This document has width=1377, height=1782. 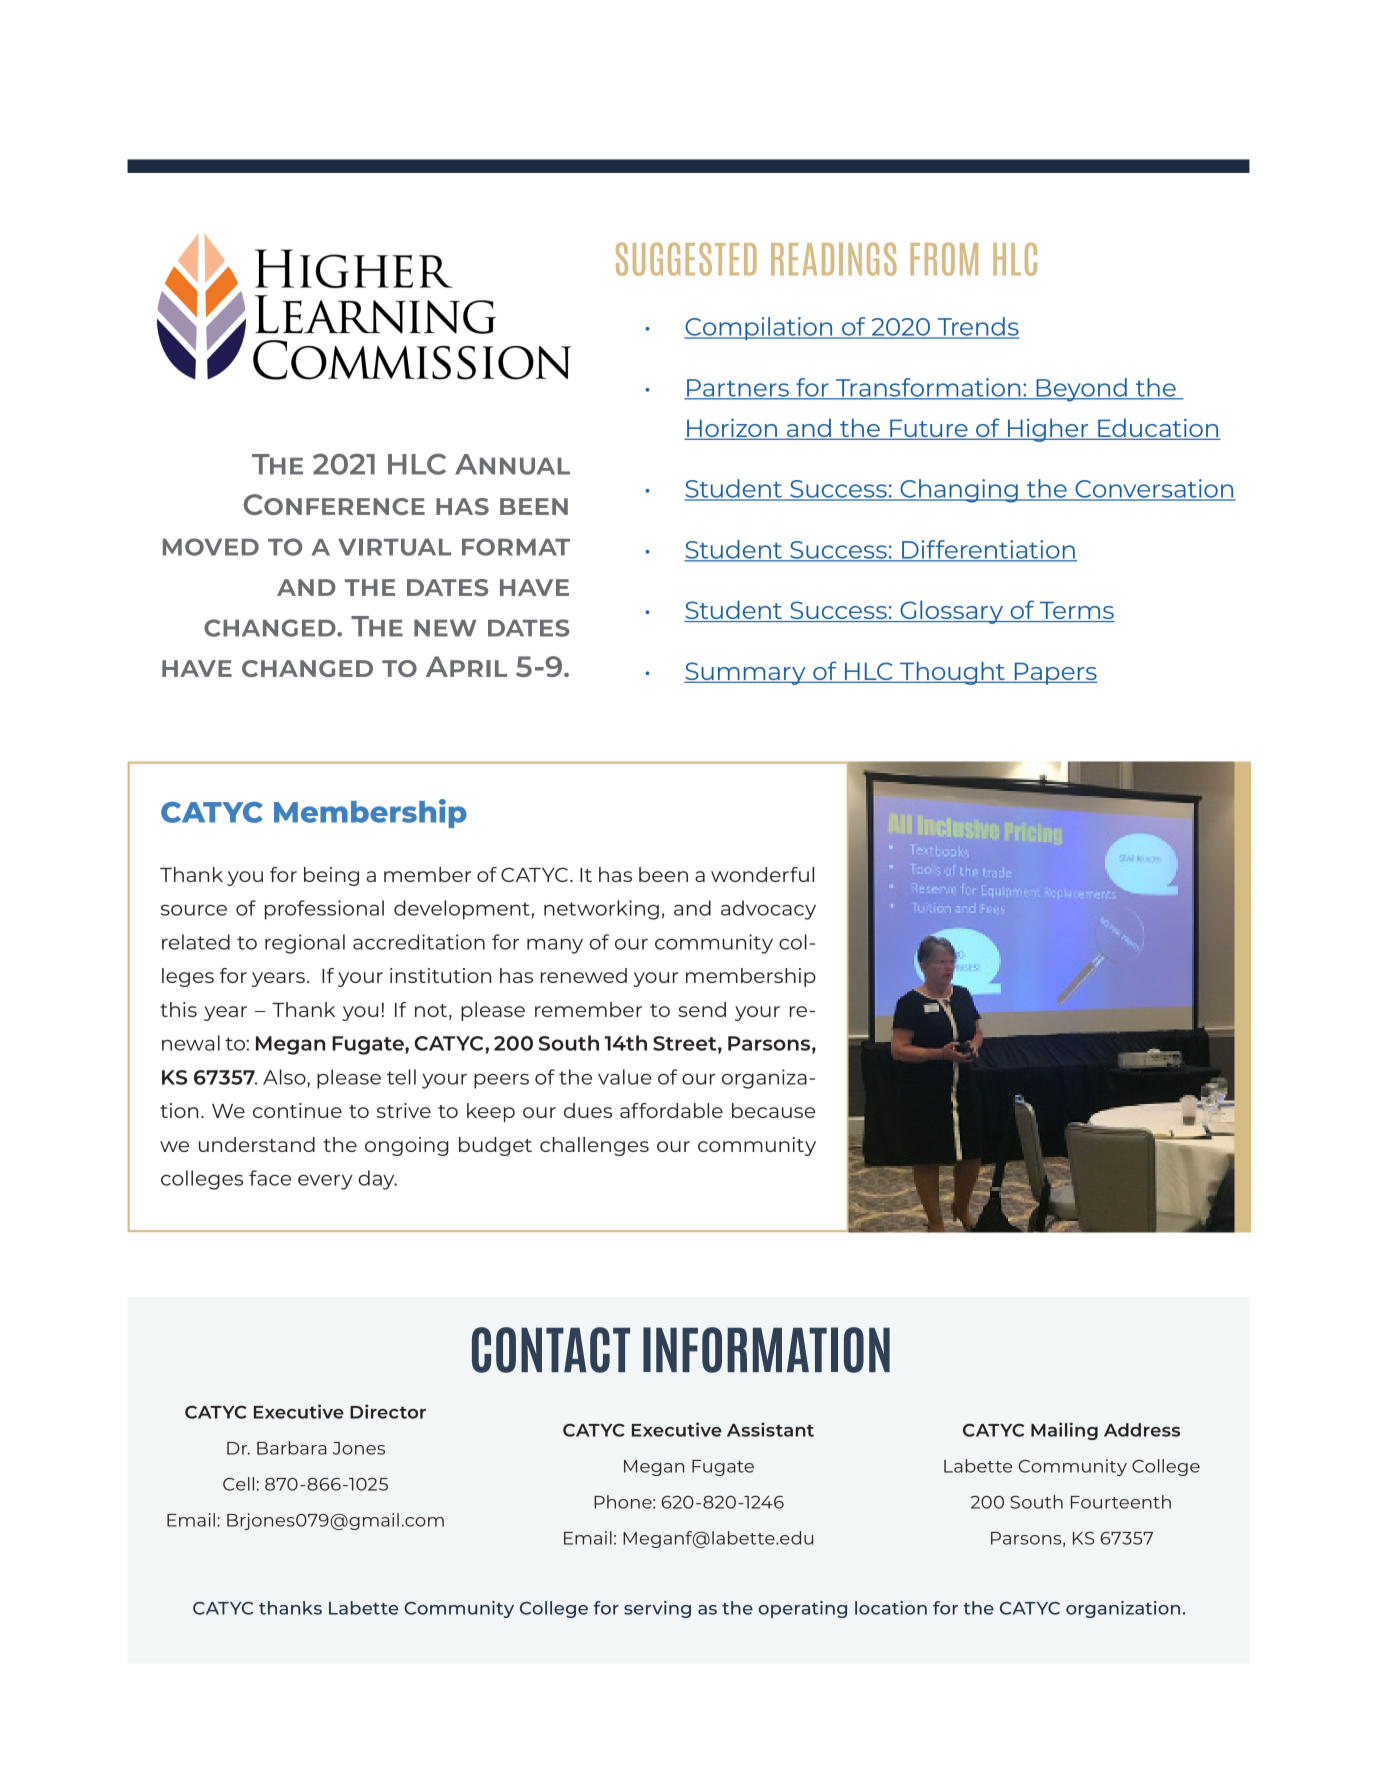 What do you see at coordinates (977, 327) in the document?
I see `Trends` at bounding box center [977, 327].
